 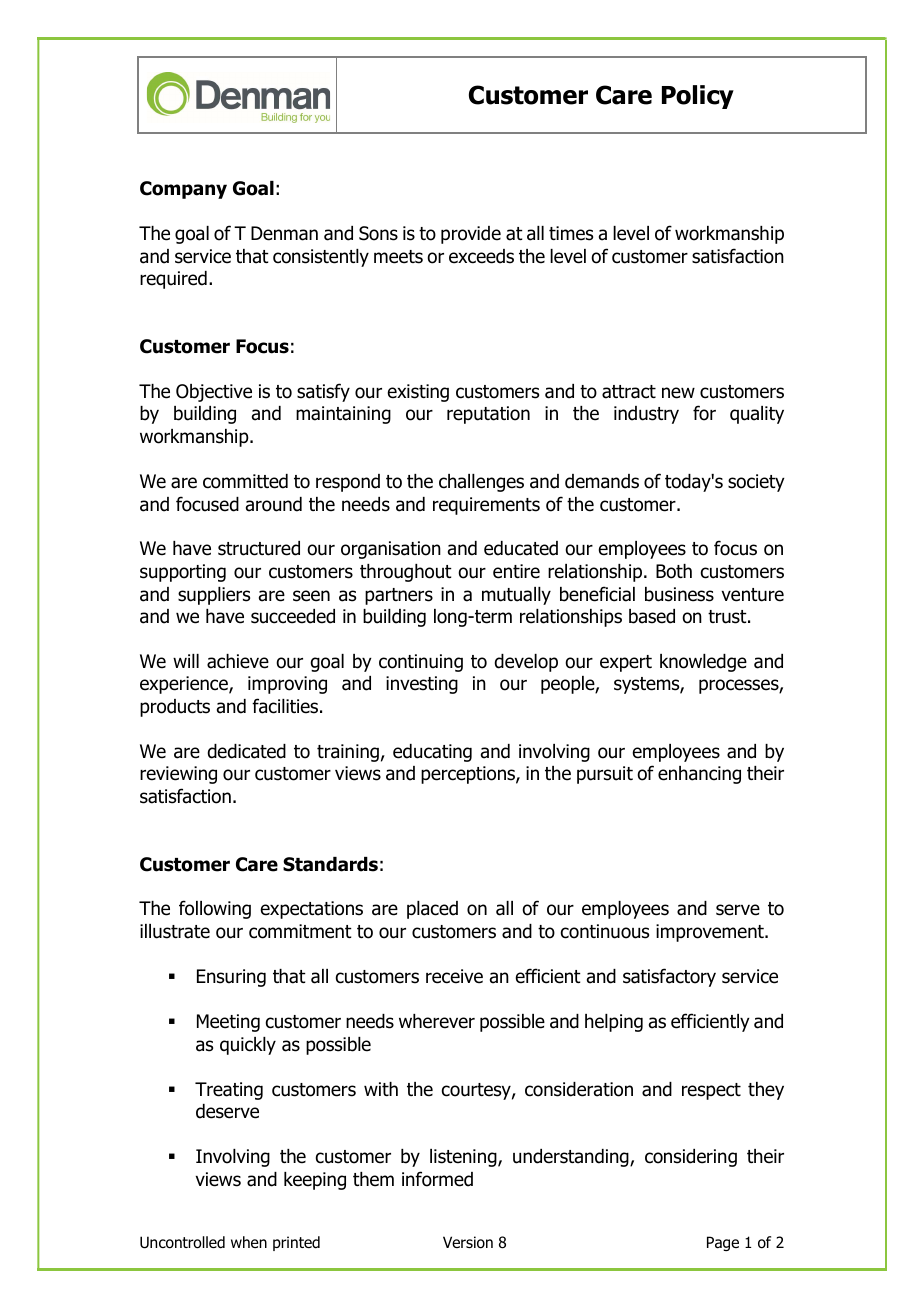 I want to click on Policy, so click(x=698, y=97).
